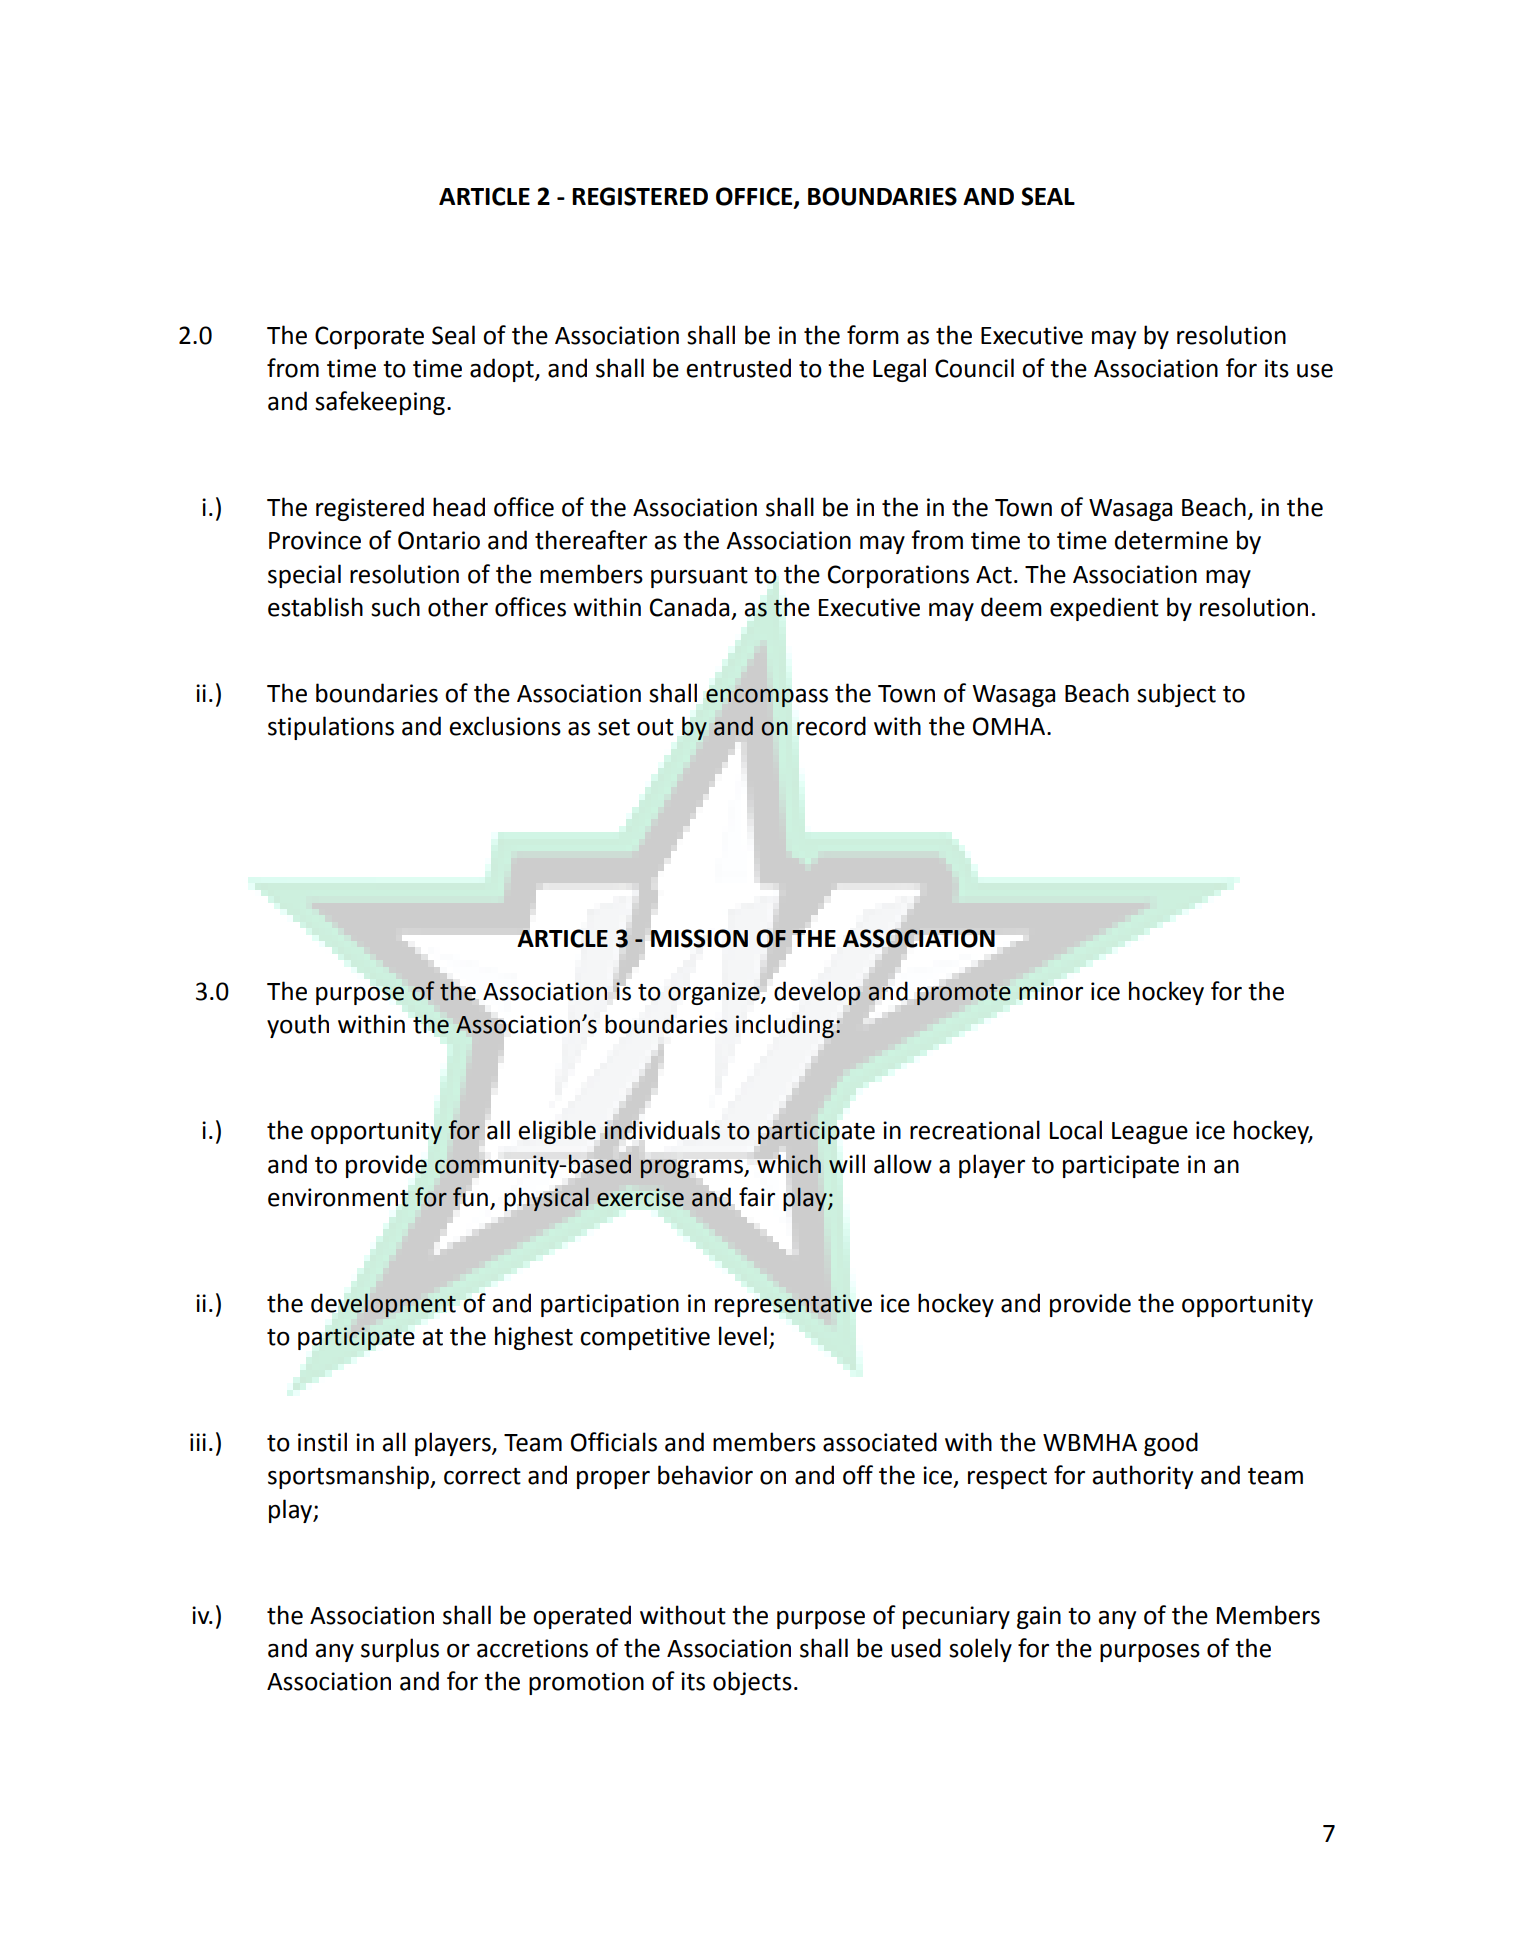 The height and width of the image is (1959, 1514). I want to click on safekeeping, so click(380, 403).
